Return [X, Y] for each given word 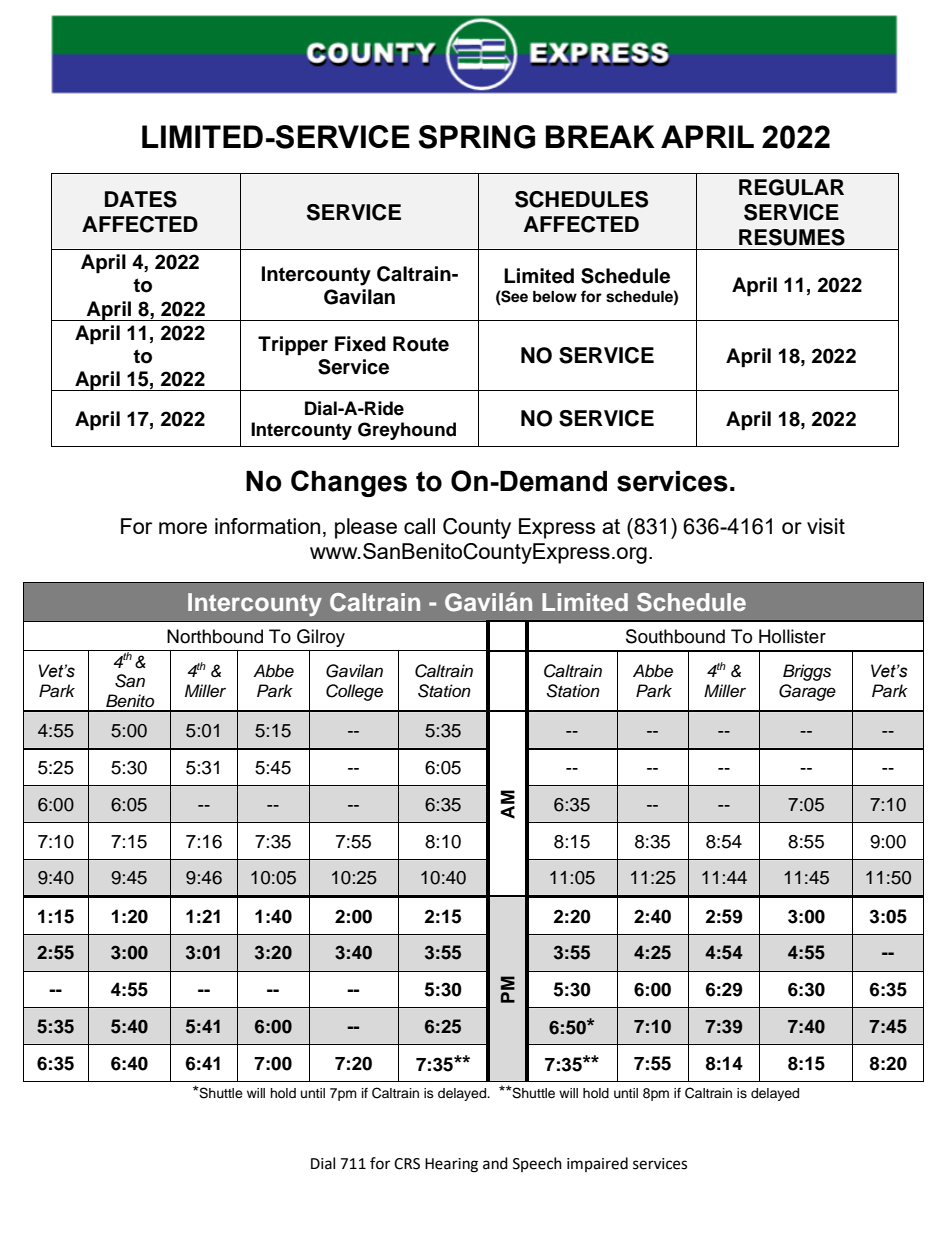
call [419, 526]
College [354, 692]
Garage [807, 692]
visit [826, 526]
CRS [407, 1164]
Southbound [675, 636]
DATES [141, 199]
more [183, 528]
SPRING [476, 137]
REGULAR [791, 187]
